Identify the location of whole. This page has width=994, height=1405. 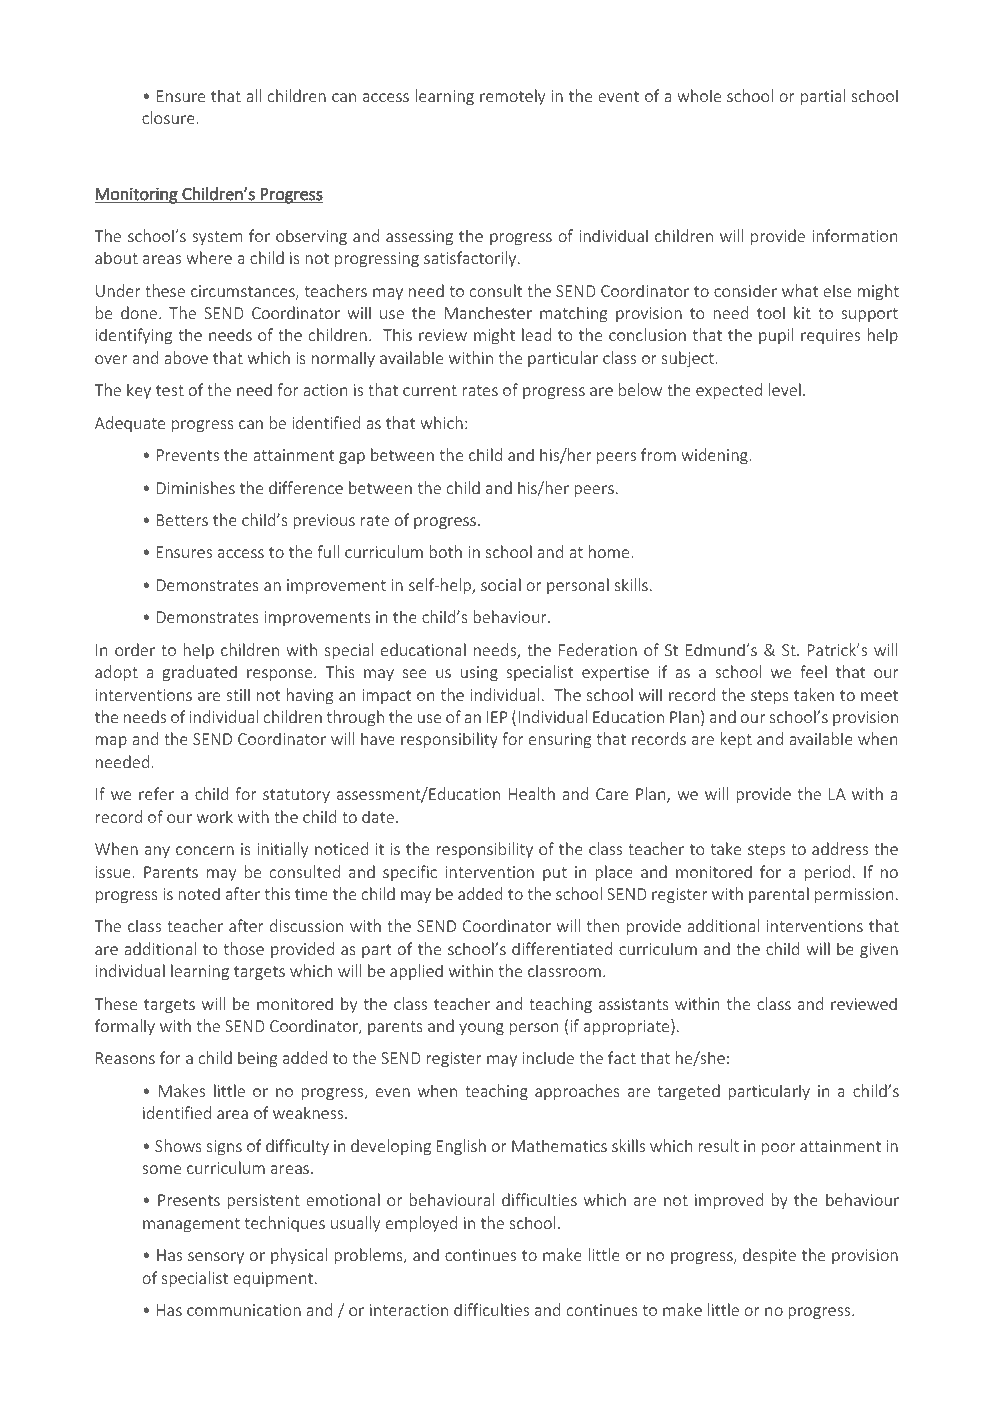
(699, 95).
